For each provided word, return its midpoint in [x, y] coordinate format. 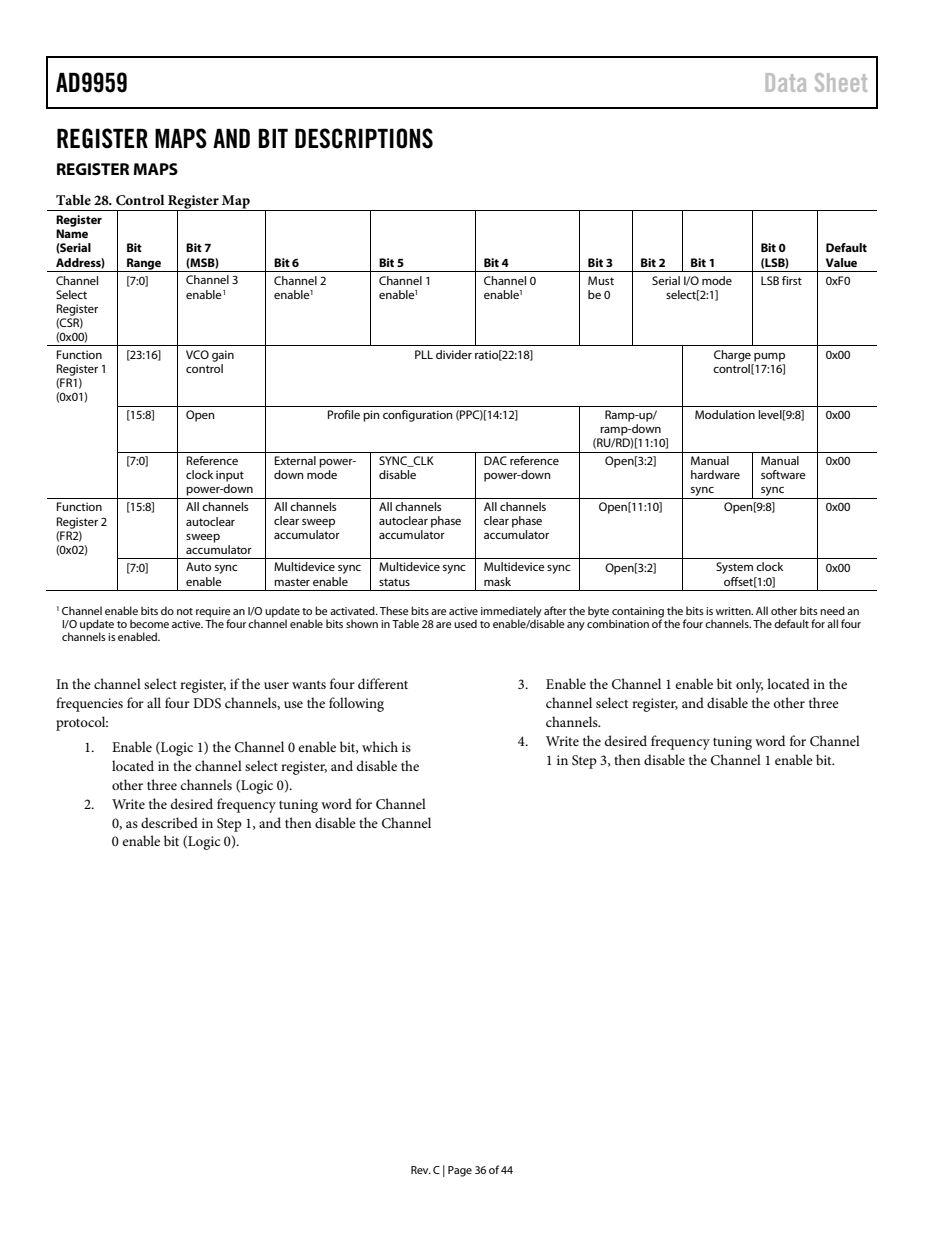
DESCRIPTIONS [364, 138]
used [465, 623]
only [749, 685]
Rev [421, 1170]
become [149, 623]
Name [72, 233]
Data [786, 82]
